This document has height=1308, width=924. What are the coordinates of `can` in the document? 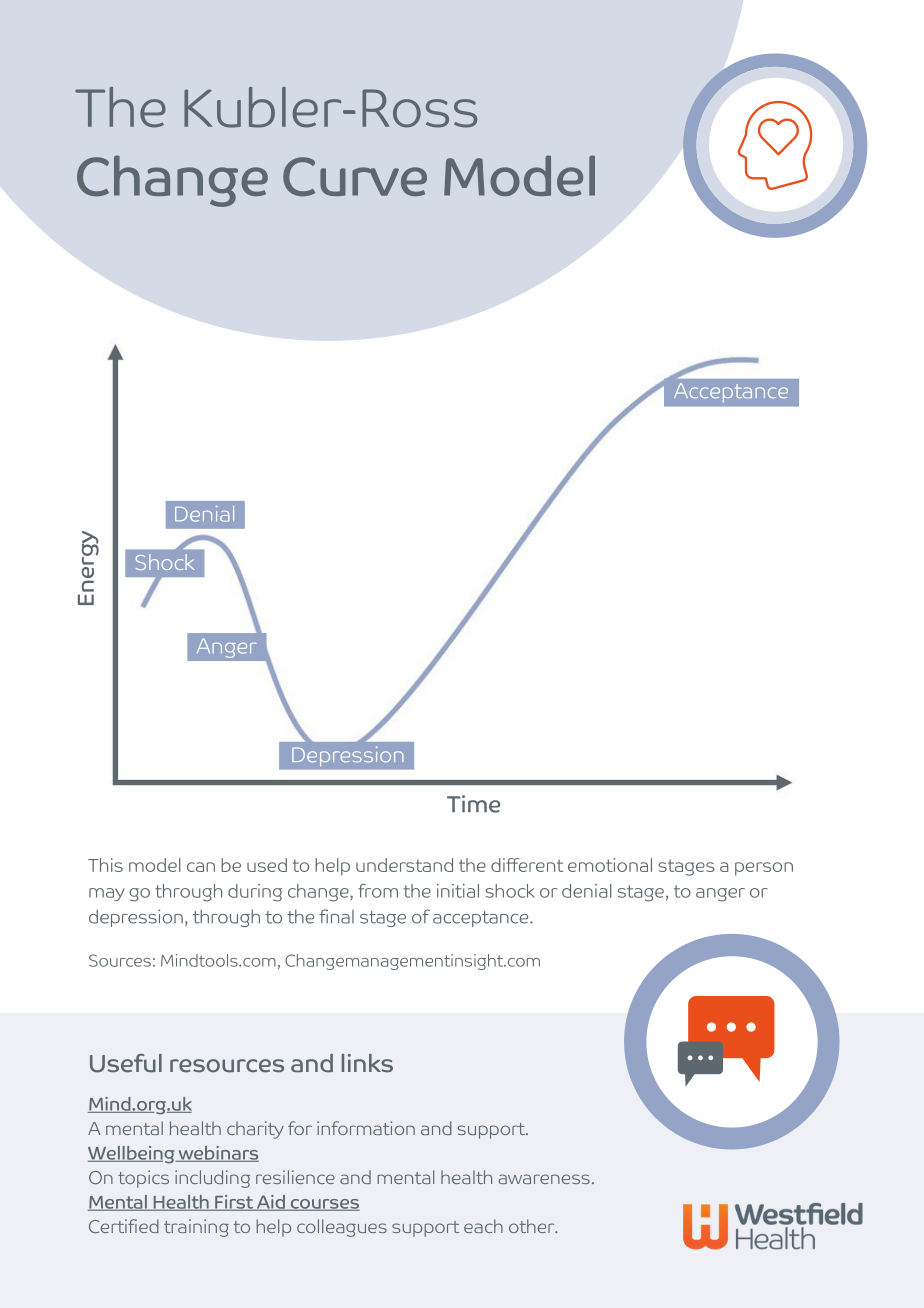 It's located at (201, 867).
